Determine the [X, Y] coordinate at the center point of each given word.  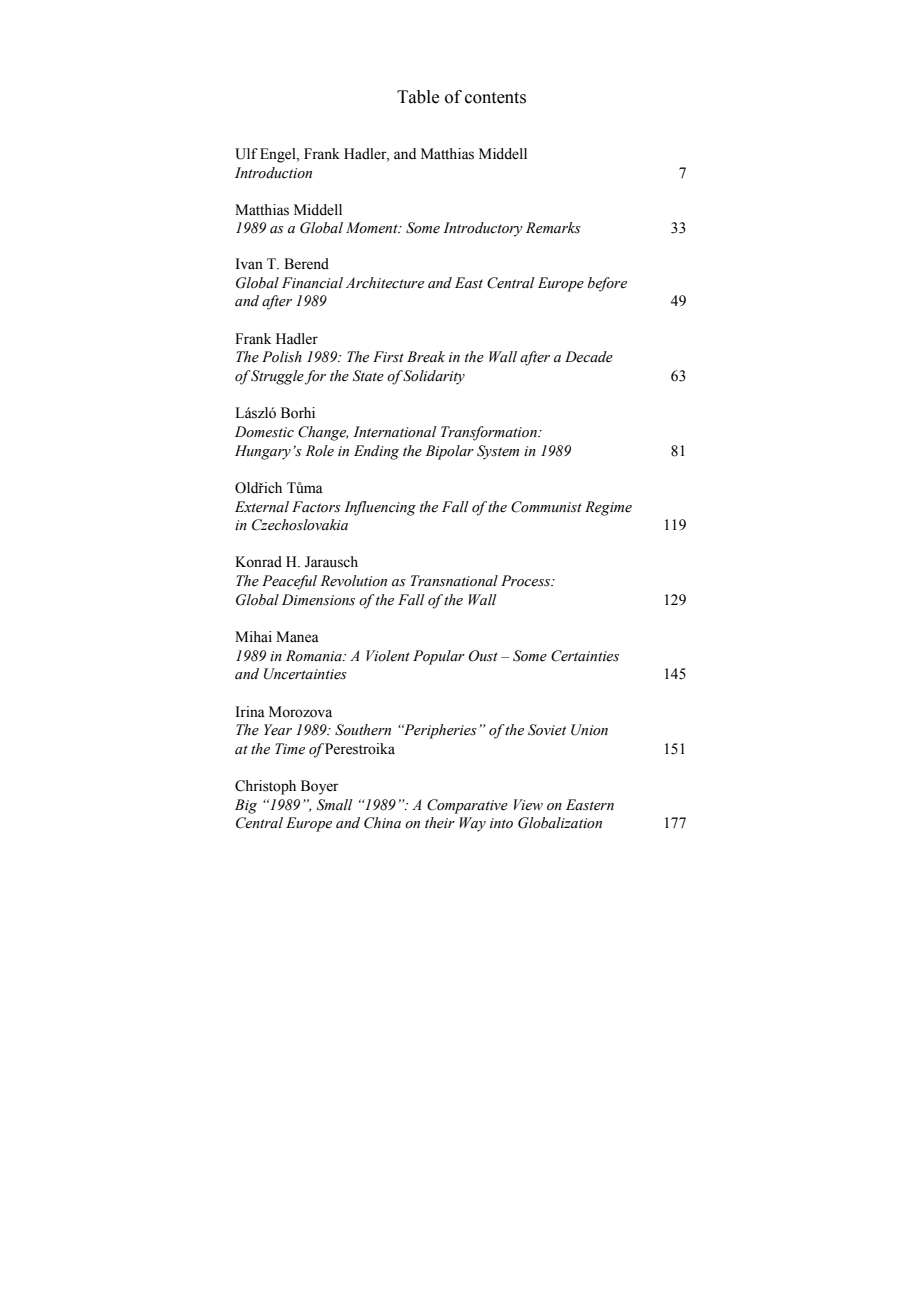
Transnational [454, 581]
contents [495, 98]
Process [527, 581]
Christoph [265, 787]
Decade [589, 357]
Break [426, 357]
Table [418, 97]
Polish [282, 357]
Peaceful [289, 582]
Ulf [246, 154]
